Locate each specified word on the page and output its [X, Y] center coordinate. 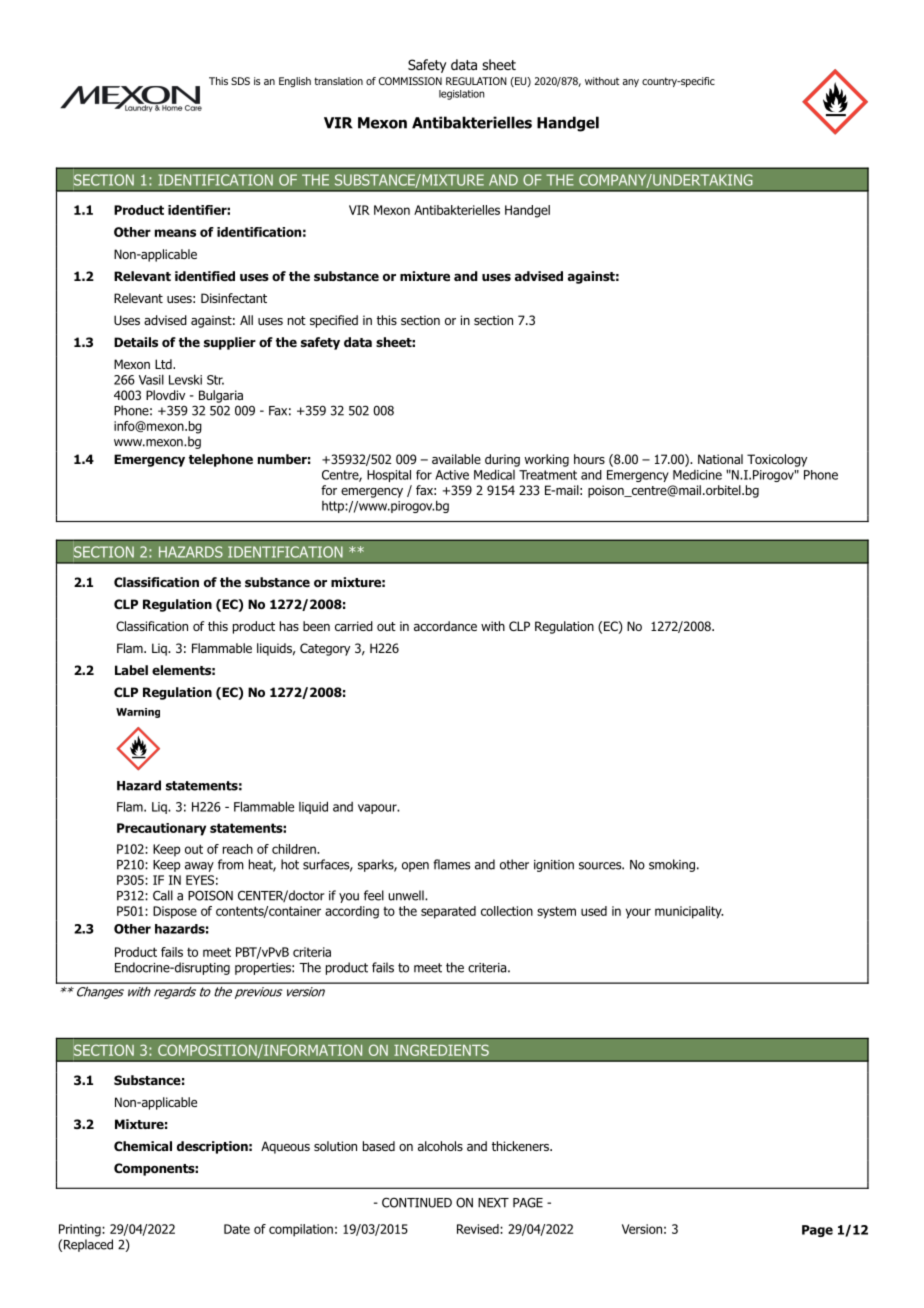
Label [131, 670]
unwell [407, 895]
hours [589, 459]
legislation [461, 95]
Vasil [151, 379]
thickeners [521, 1146]
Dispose [175, 912]
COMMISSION [410, 81]
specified [334, 321]
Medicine [697, 475]
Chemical [143, 1146]
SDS [240, 81]
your [638, 913]
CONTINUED [417, 1202]
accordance [445, 626]
